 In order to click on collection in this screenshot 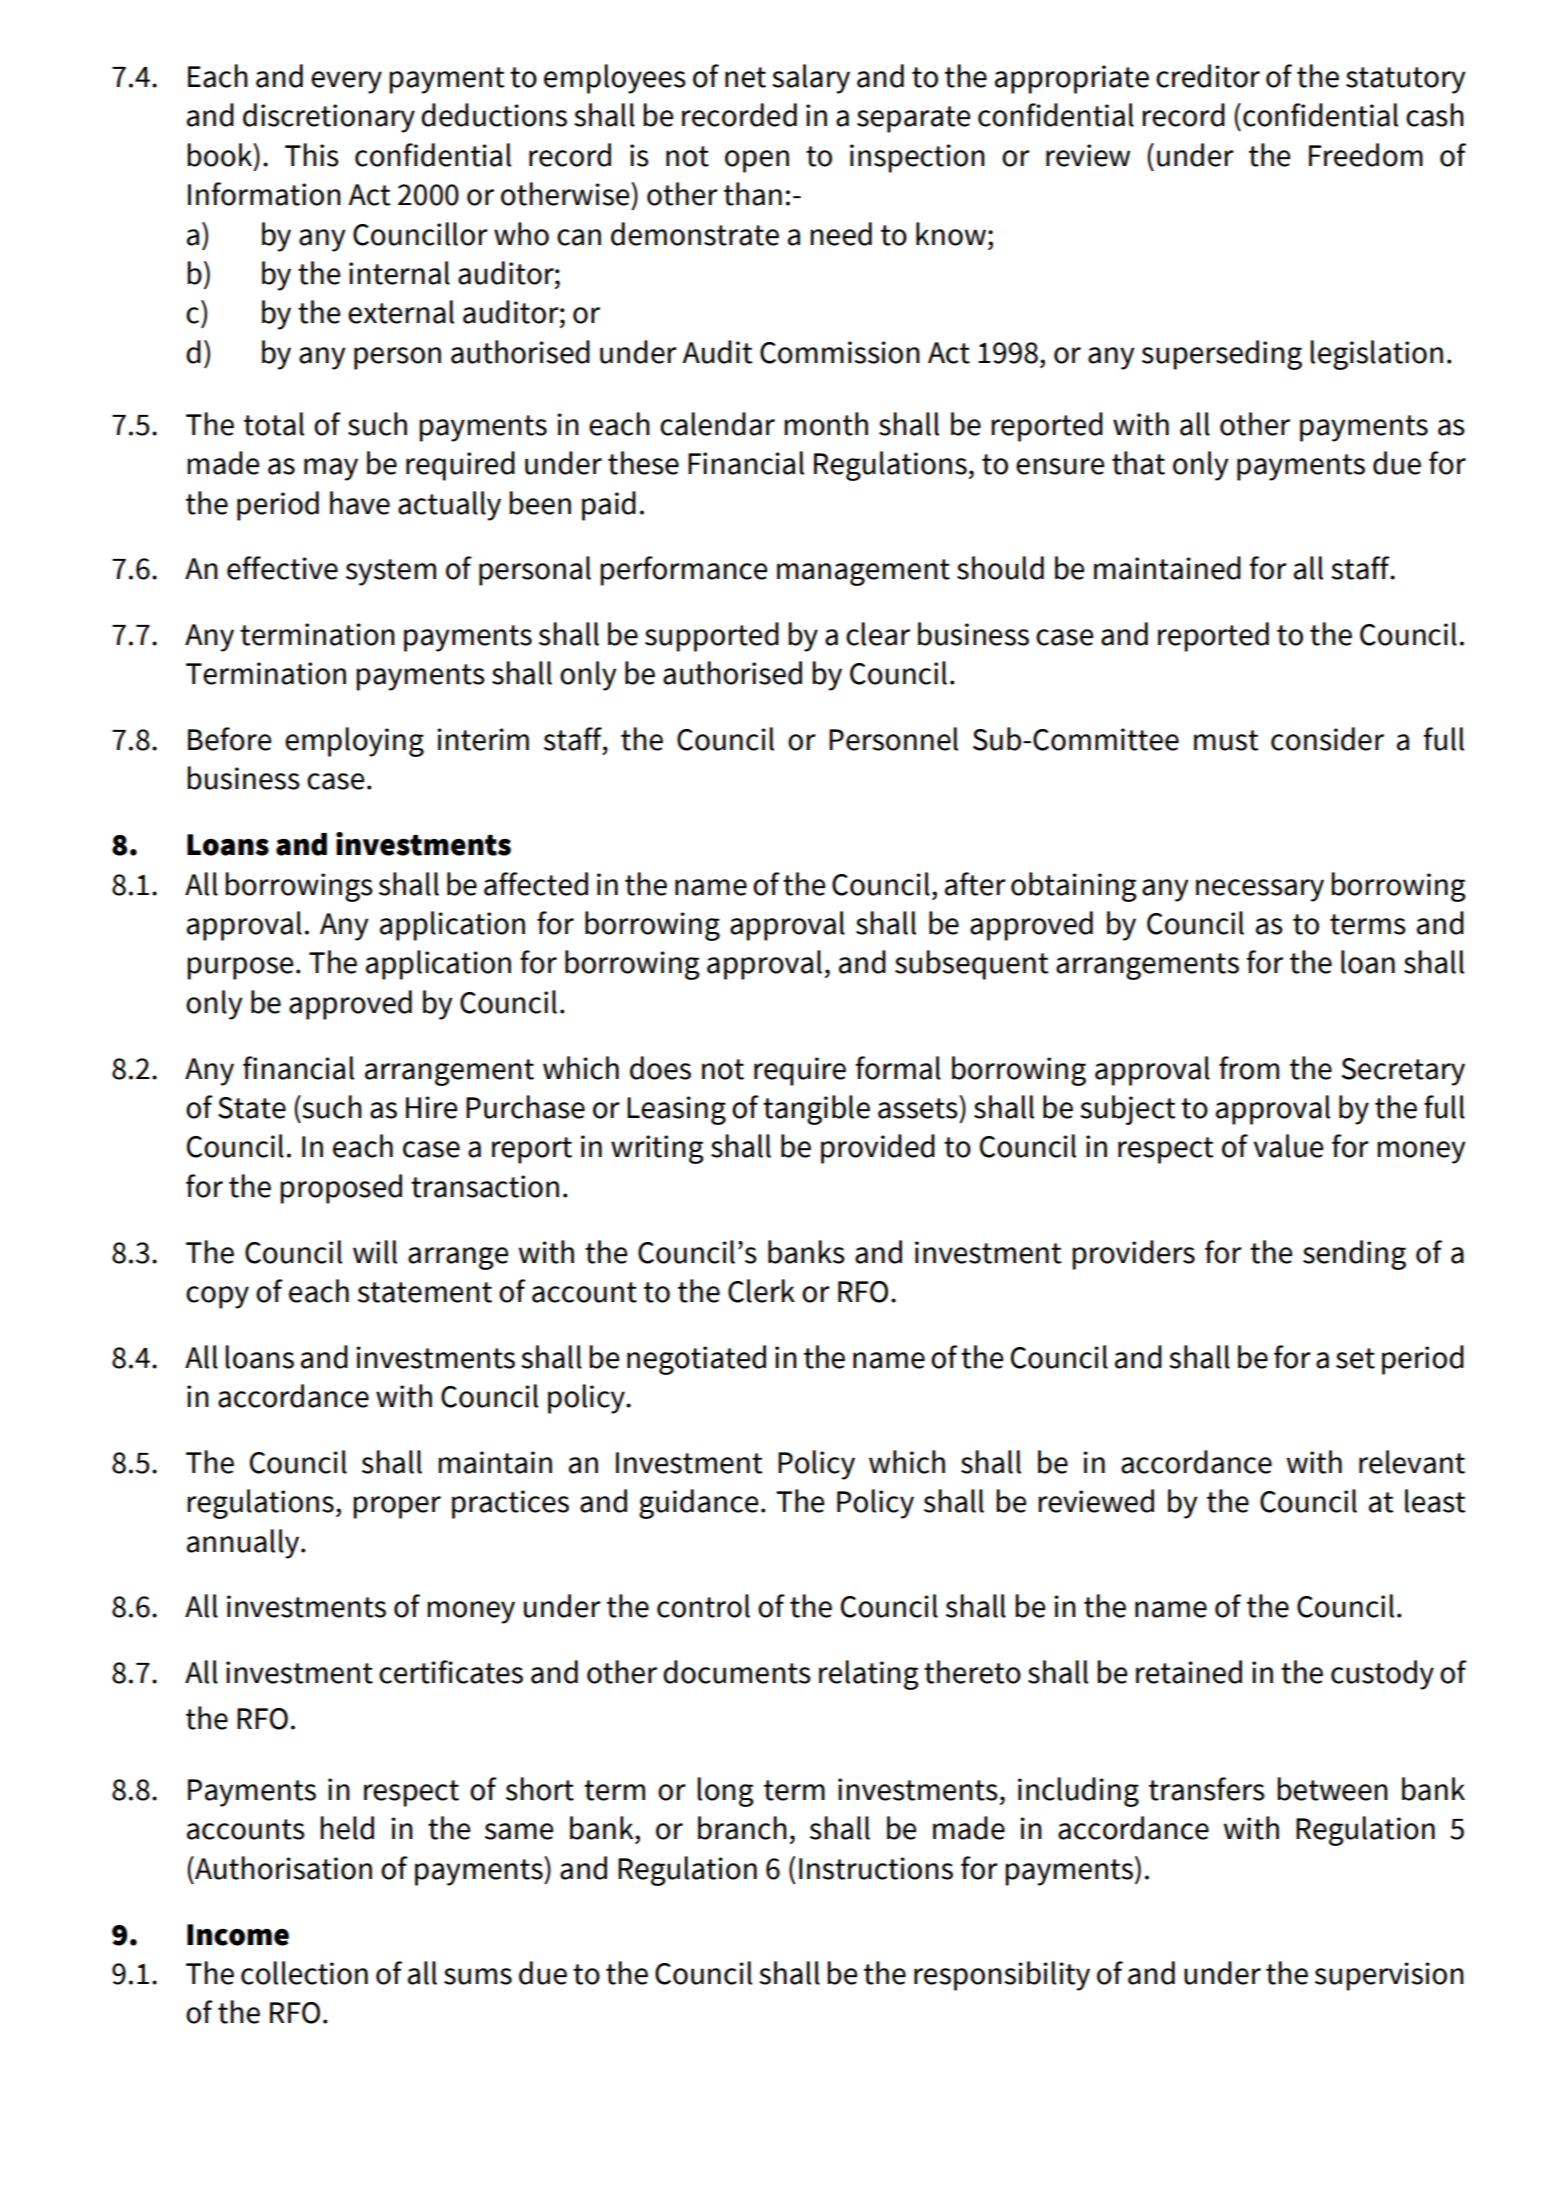, I will do `click(304, 1973)`.
